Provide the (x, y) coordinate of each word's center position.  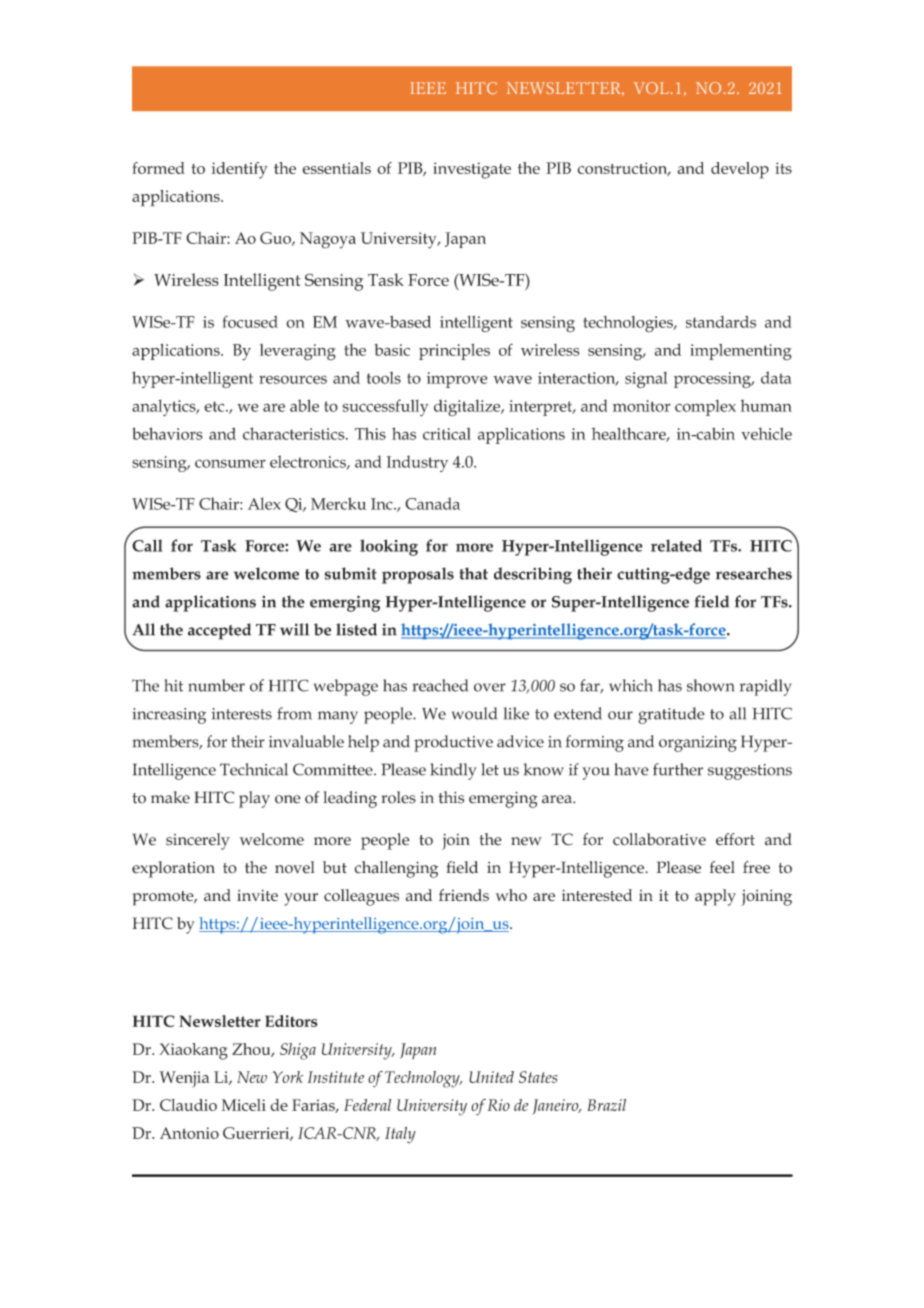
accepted (219, 631)
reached (440, 685)
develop (740, 170)
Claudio (188, 1105)
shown (710, 685)
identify (240, 170)
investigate (472, 170)
